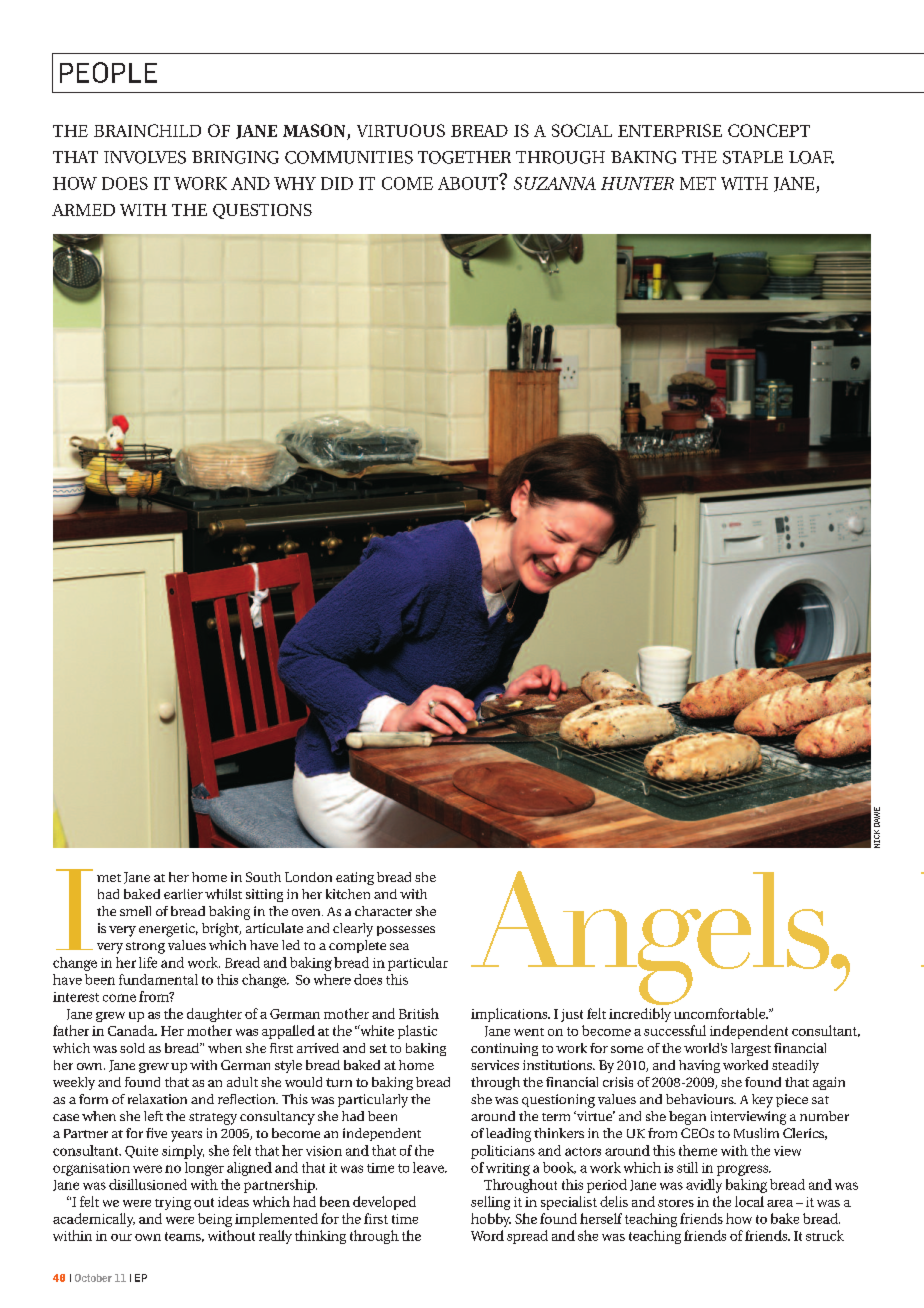 Image resolution: width=924 pixels, height=1308 pixels. Describe the element at coordinates (651, 938) in the screenshot. I see `Angels` at that location.
